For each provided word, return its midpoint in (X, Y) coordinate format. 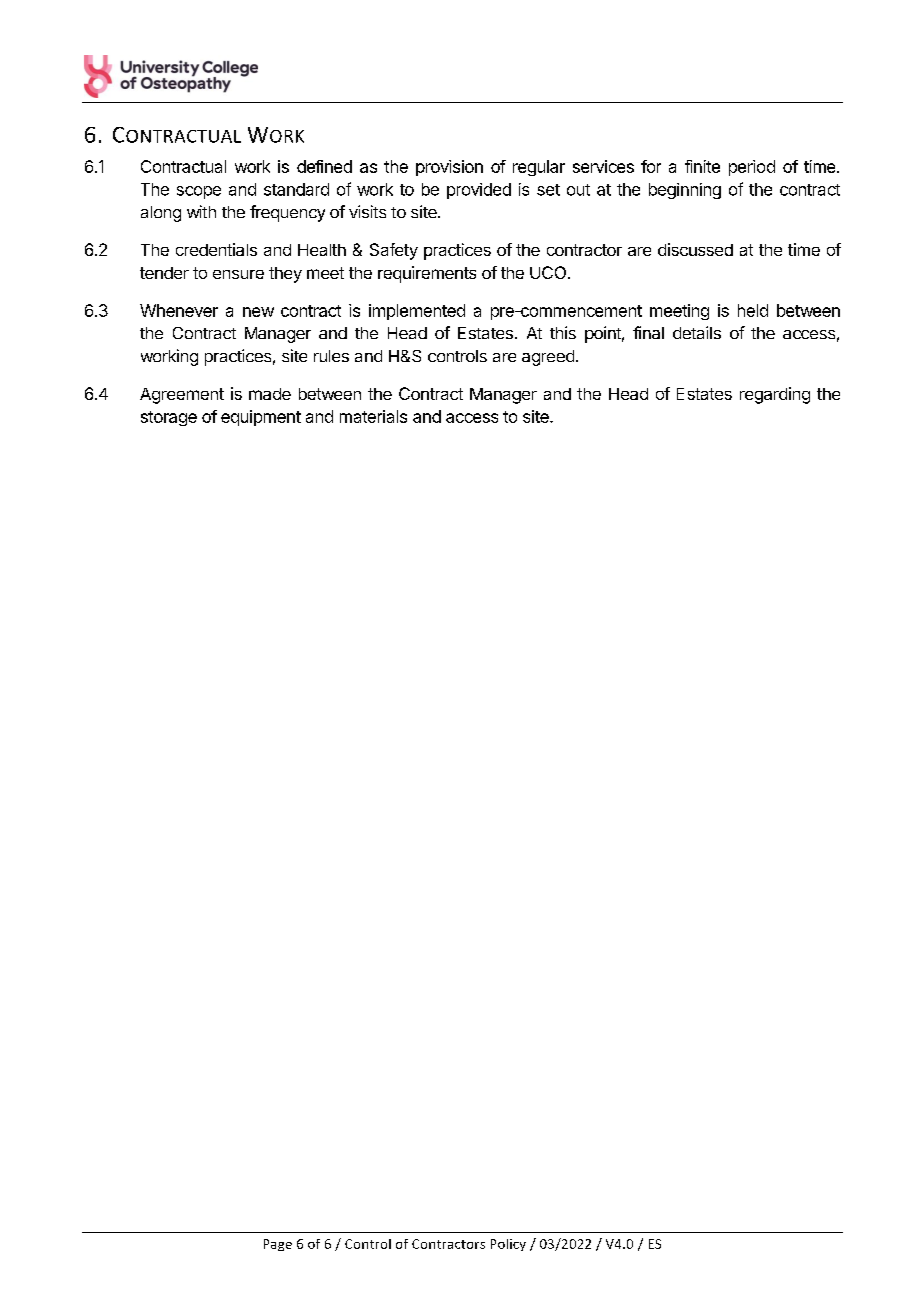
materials (373, 416)
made (270, 394)
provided (479, 191)
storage (169, 418)
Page (278, 1245)
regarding (775, 395)
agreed (548, 358)
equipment (261, 418)
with (201, 211)
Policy (508, 1245)
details (697, 332)
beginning (685, 191)
